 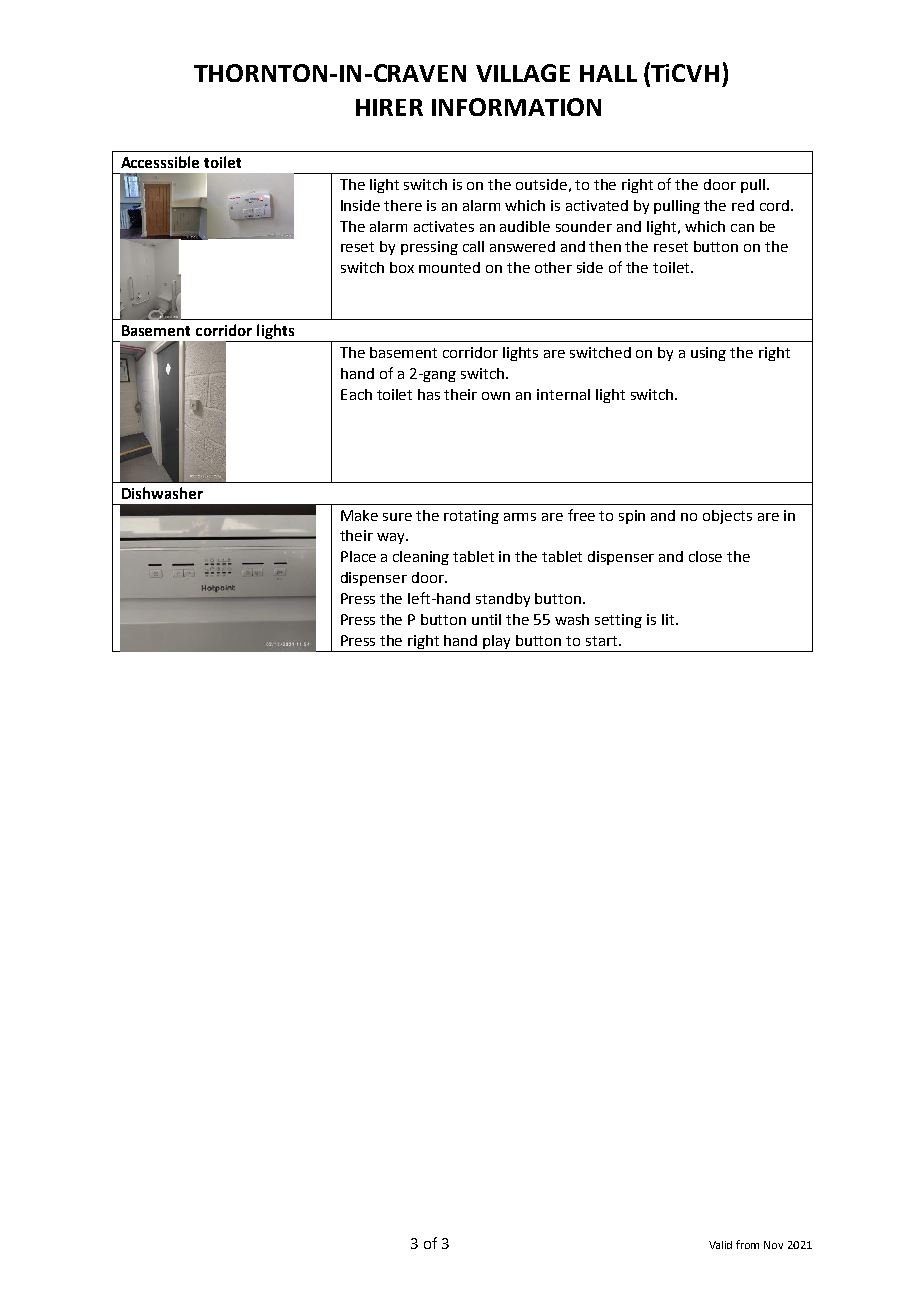 I want to click on cord, so click(x=776, y=205).
